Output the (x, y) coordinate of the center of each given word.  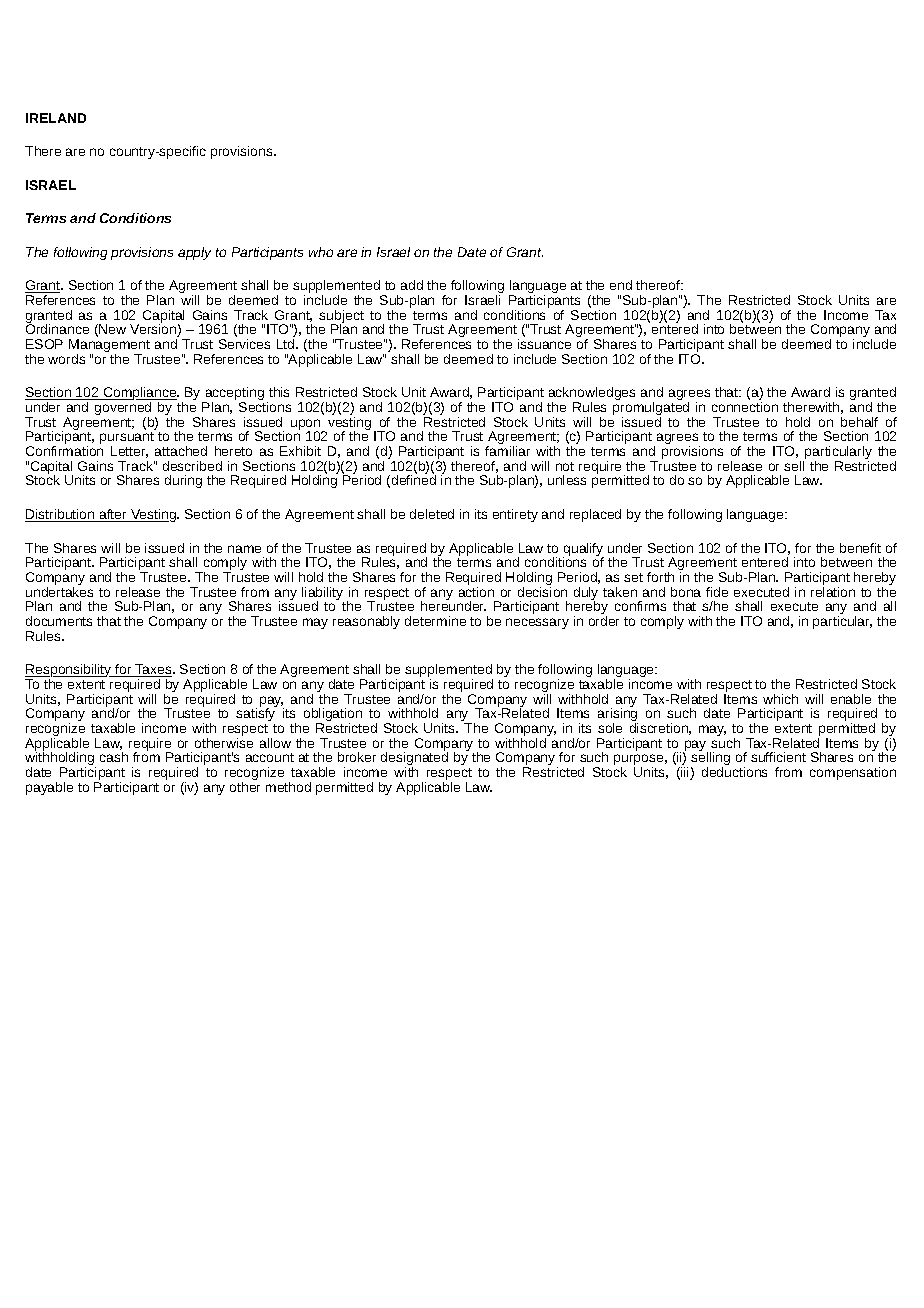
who (321, 252)
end (621, 285)
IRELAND (56, 118)
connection (745, 407)
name (244, 549)
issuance (544, 344)
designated (414, 759)
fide (717, 592)
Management (109, 347)
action (476, 590)
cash (114, 757)
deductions (734, 772)
